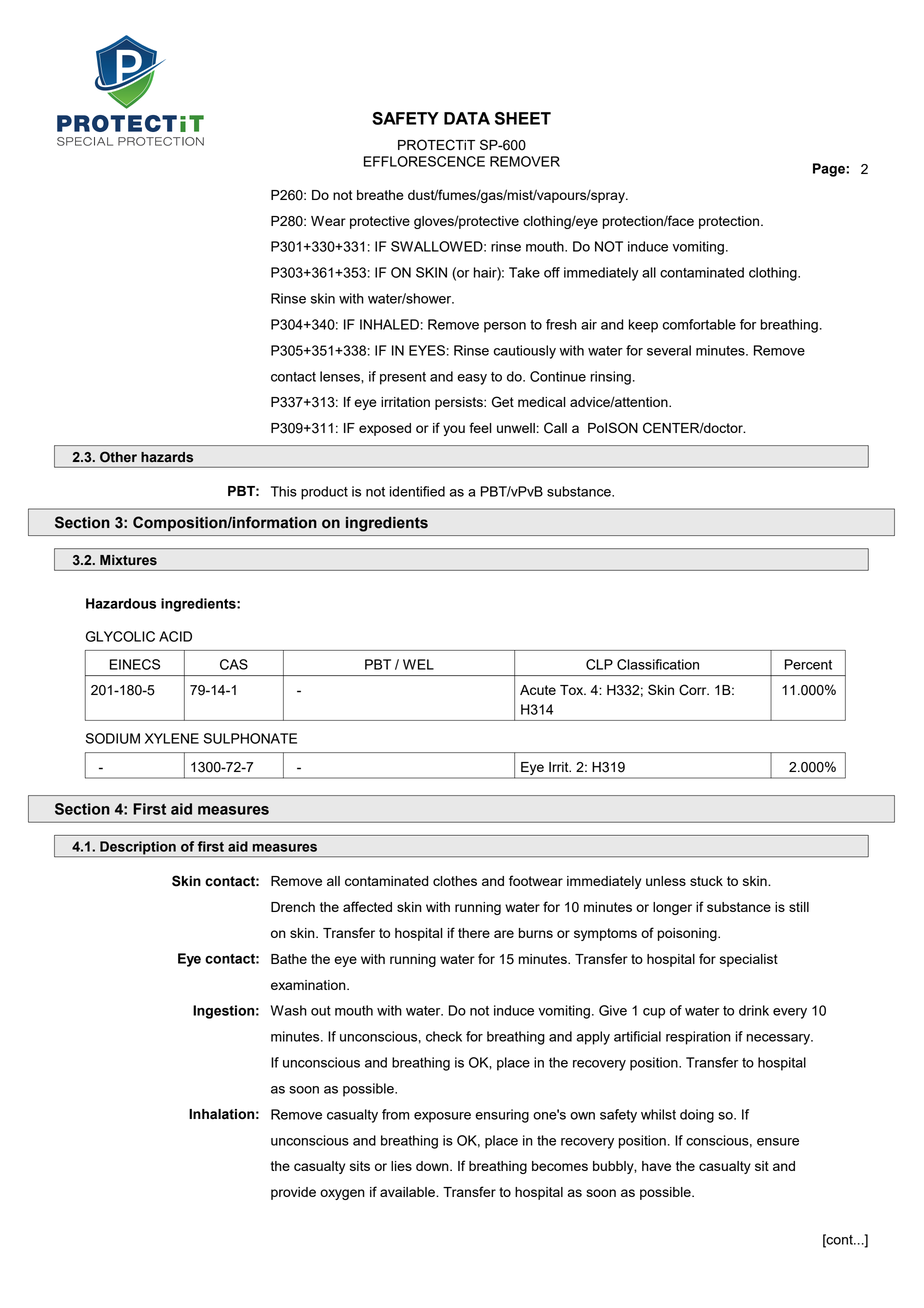 This document has height=1308, width=924. I want to click on provide, so click(293, 1193).
